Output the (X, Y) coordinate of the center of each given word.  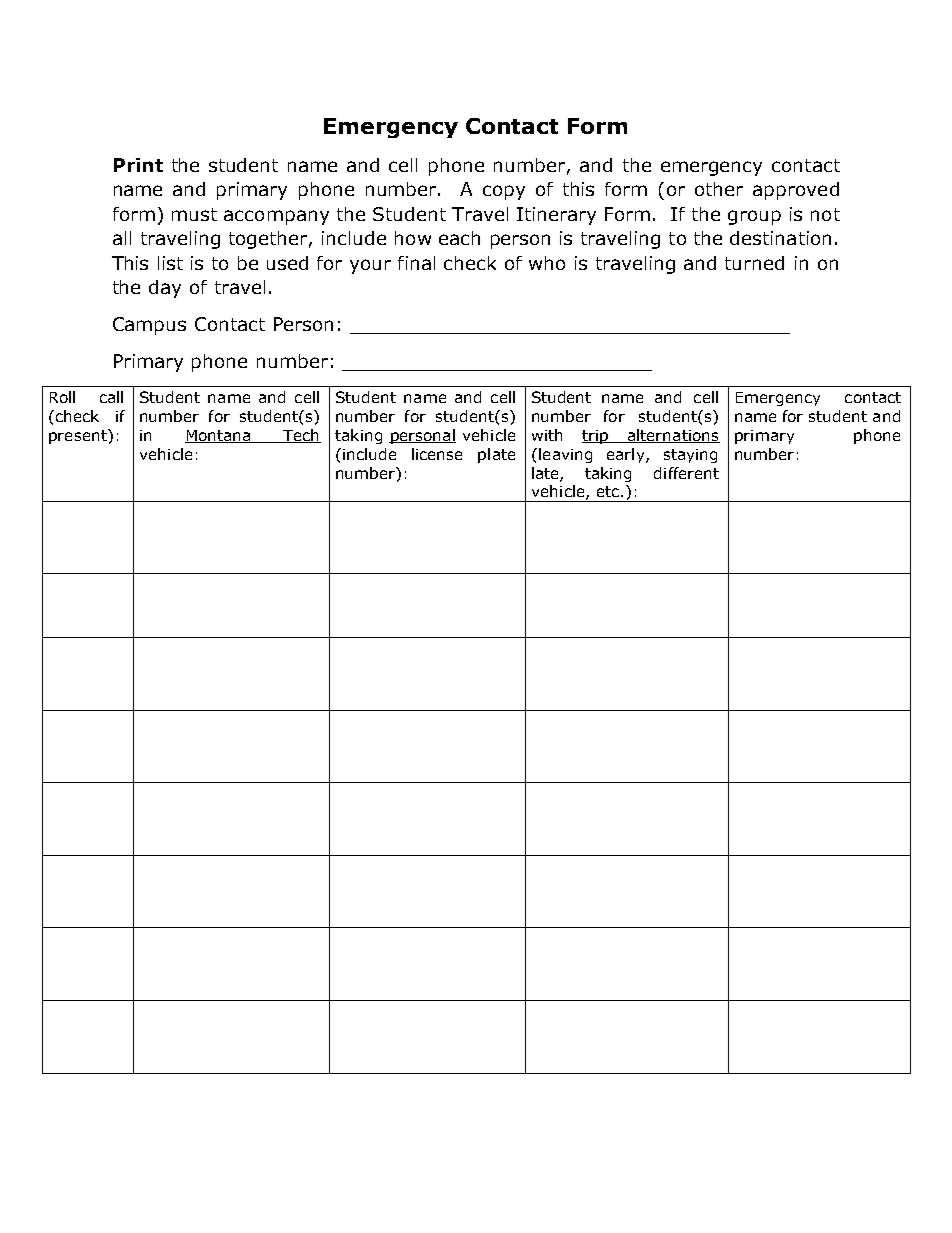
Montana (219, 436)
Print (138, 165)
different (686, 473)
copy (504, 192)
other (719, 189)
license (437, 454)
